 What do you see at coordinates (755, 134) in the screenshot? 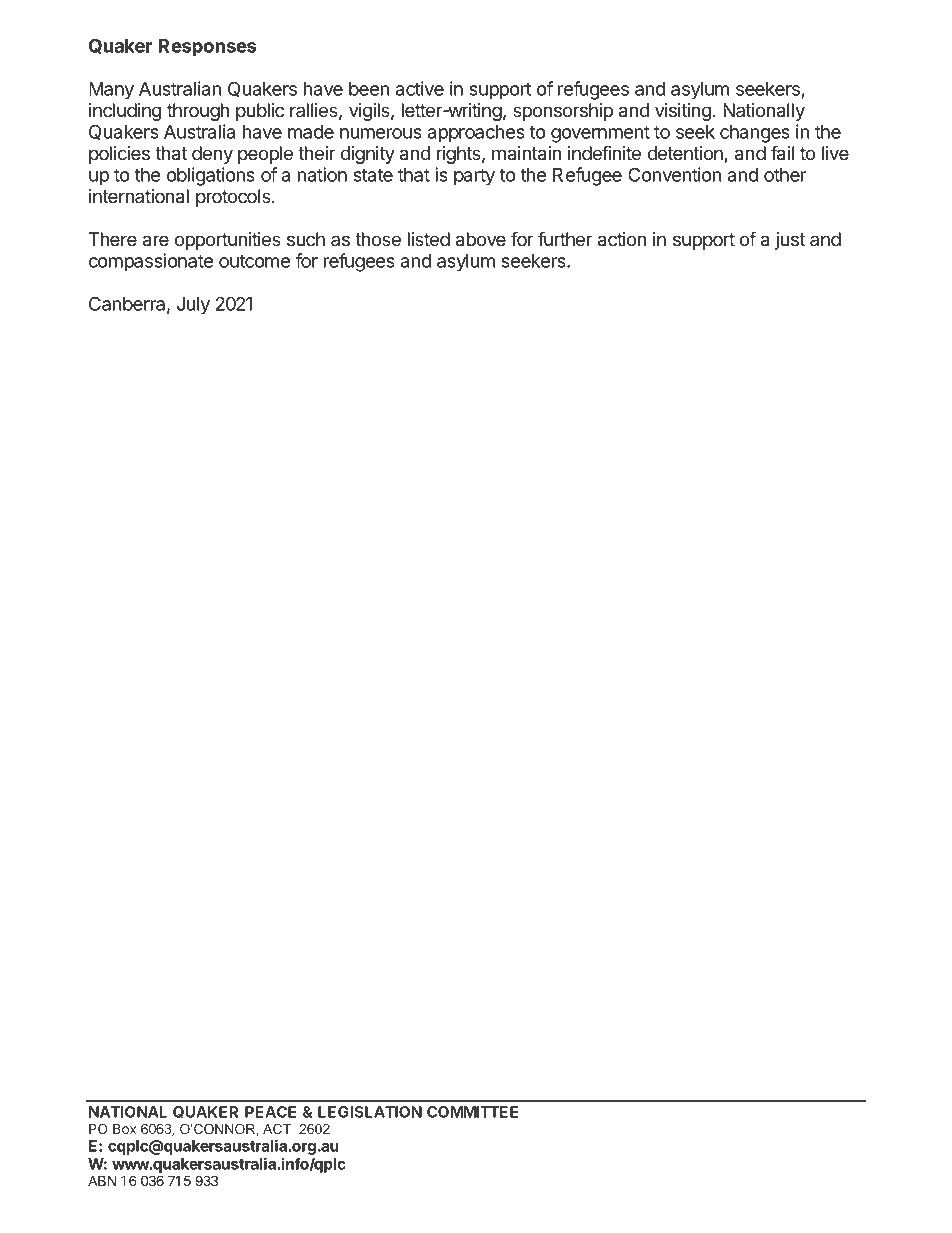
I see `changes` at bounding box center [755, 134].
